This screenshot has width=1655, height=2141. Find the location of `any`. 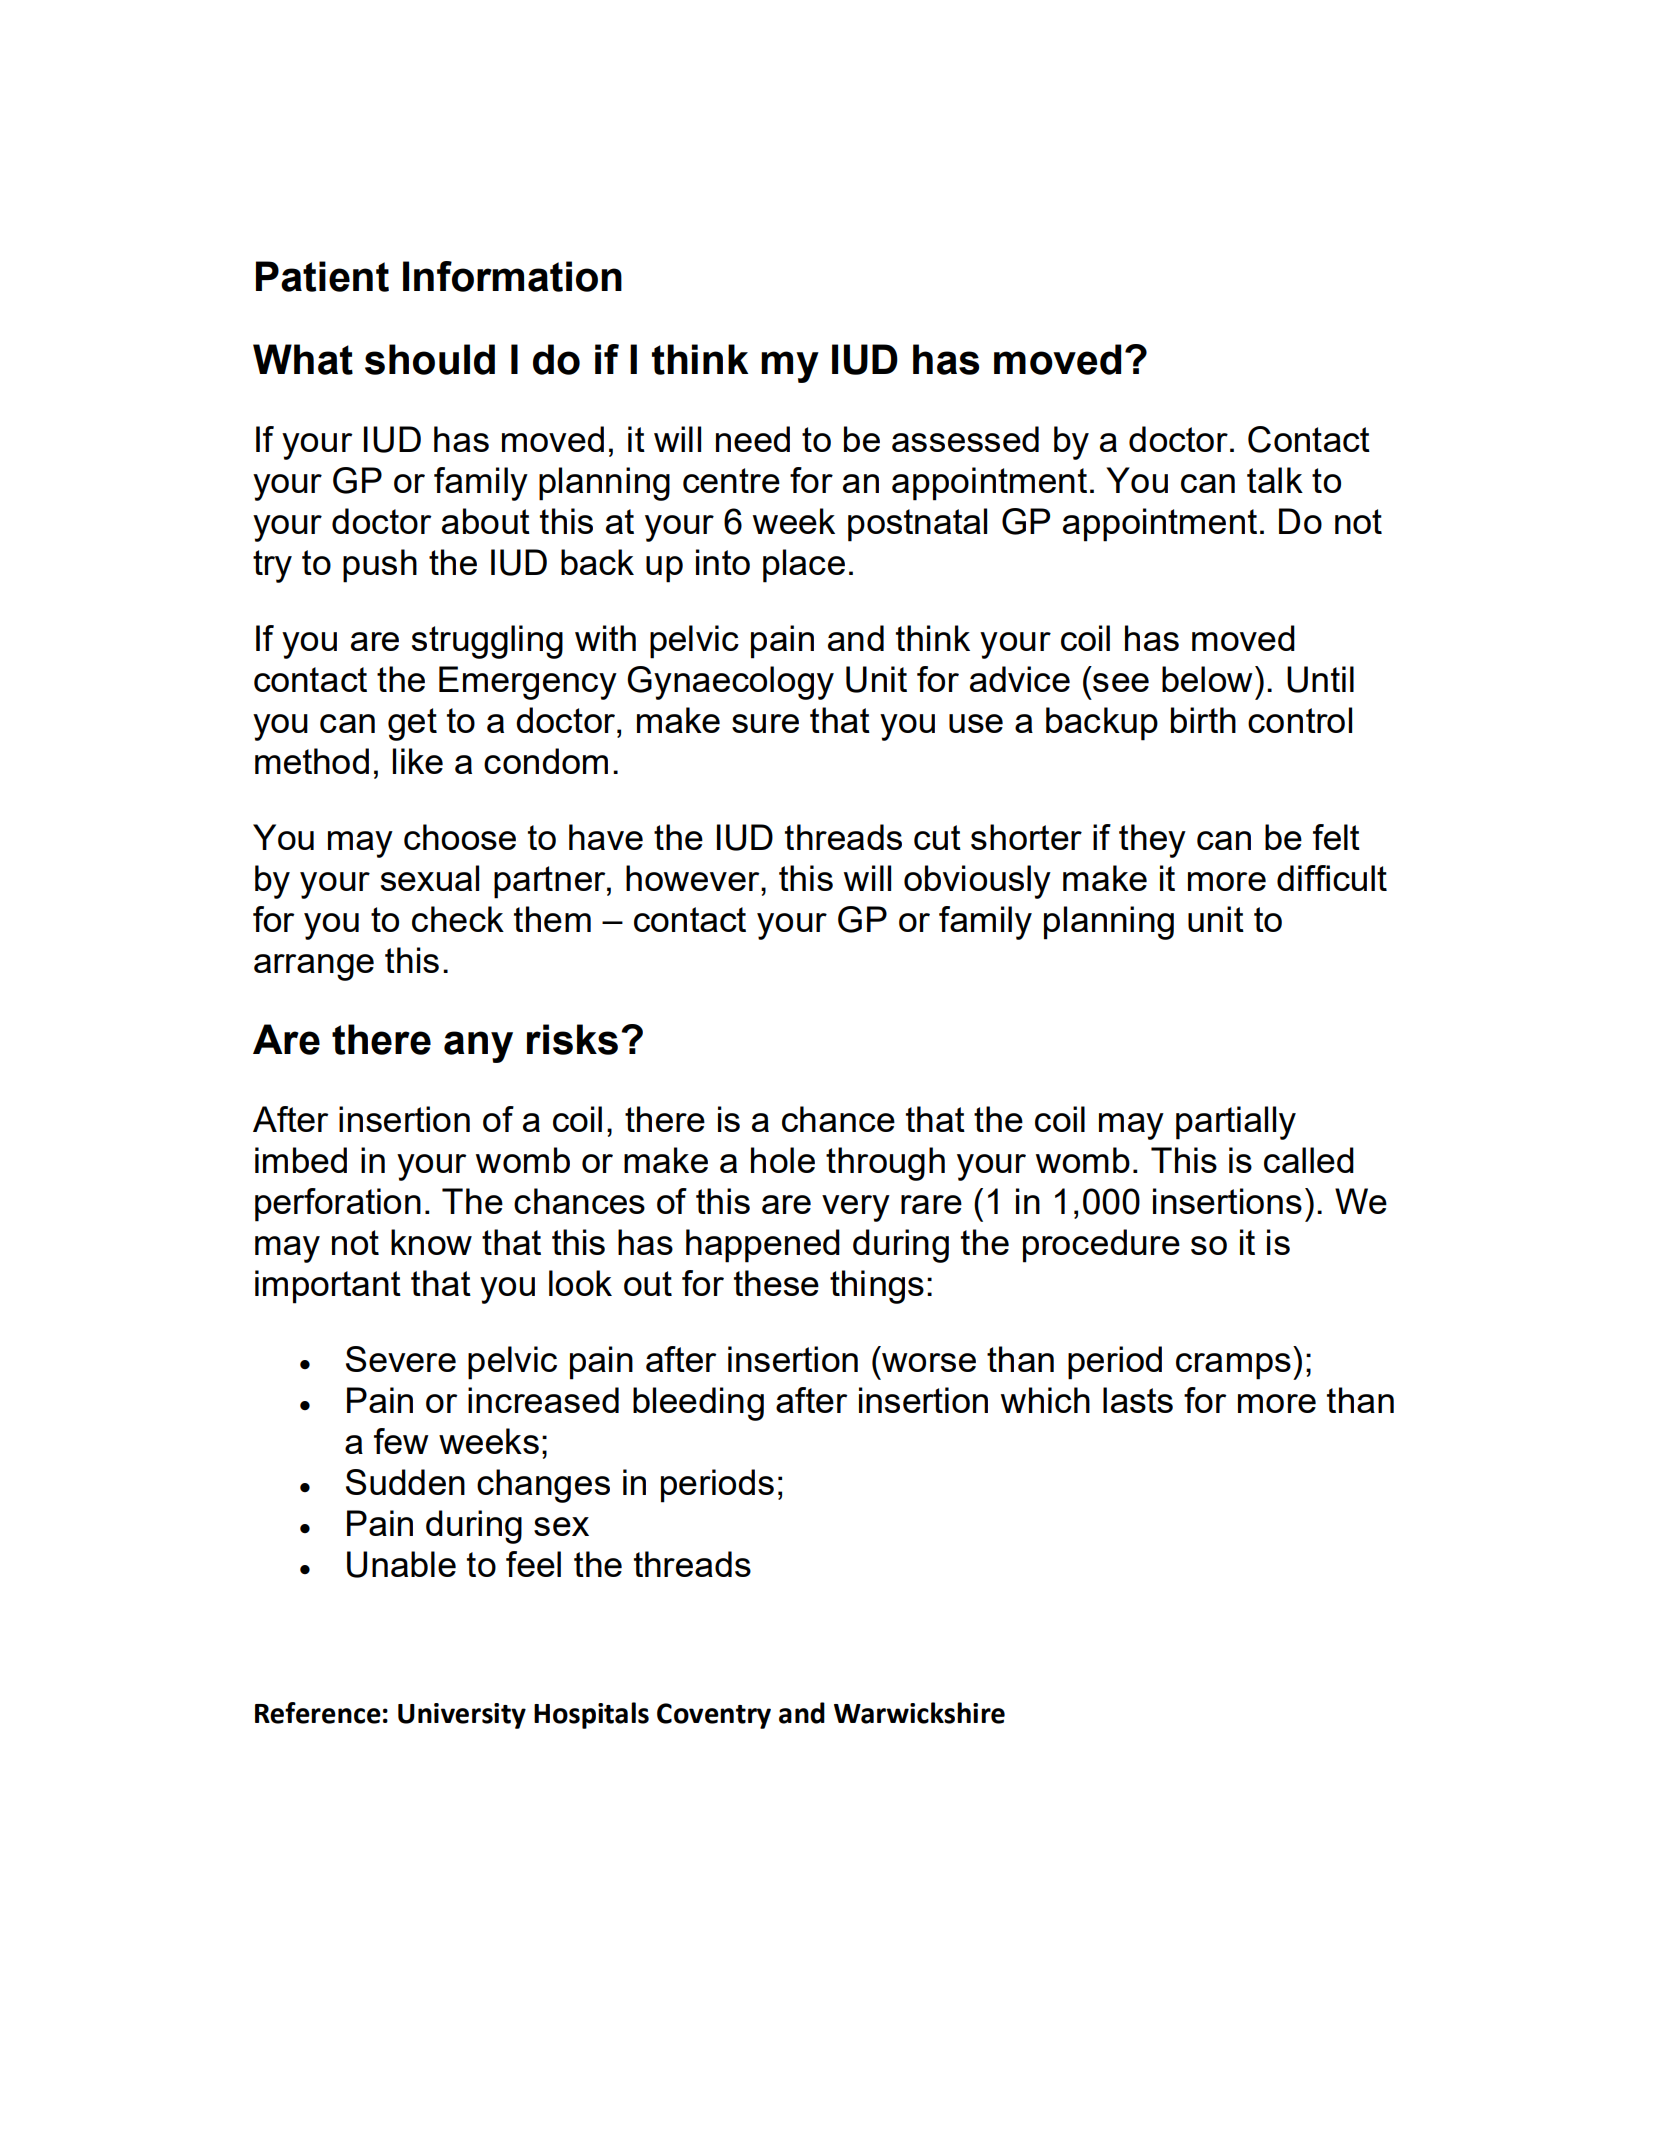

any is located at coordinates (478, 1047).
